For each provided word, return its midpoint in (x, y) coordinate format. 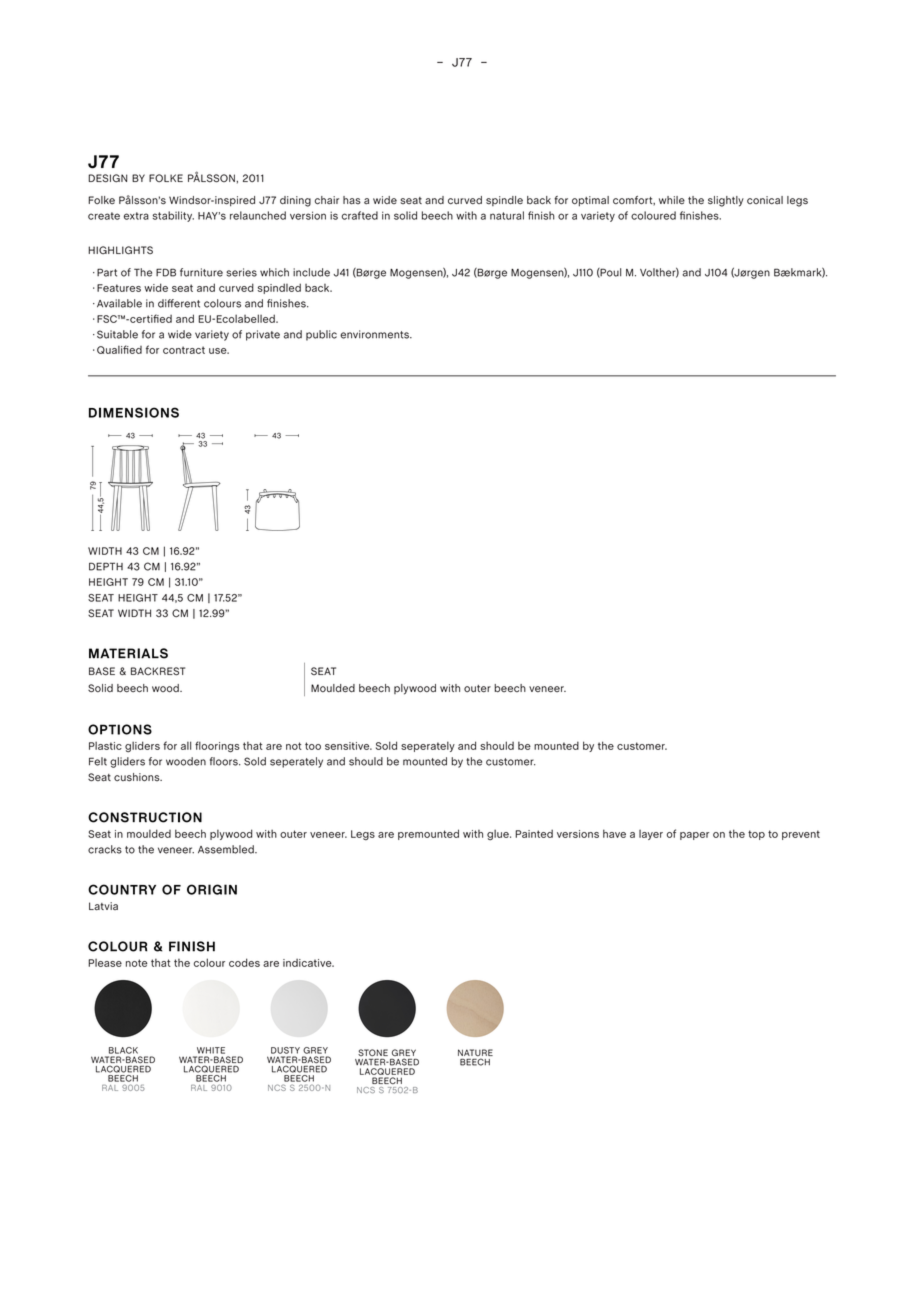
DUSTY (285, 1050)
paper (694, 836)
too (313, 746)
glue (499, 835)
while (672, 200)
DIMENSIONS (134, 412)
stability (173, 216)
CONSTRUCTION (145, 817)
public (321, 335)
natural (507, 215)
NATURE (475, 1054)
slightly (726, 201)
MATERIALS (128, 653)
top (756, 835)
